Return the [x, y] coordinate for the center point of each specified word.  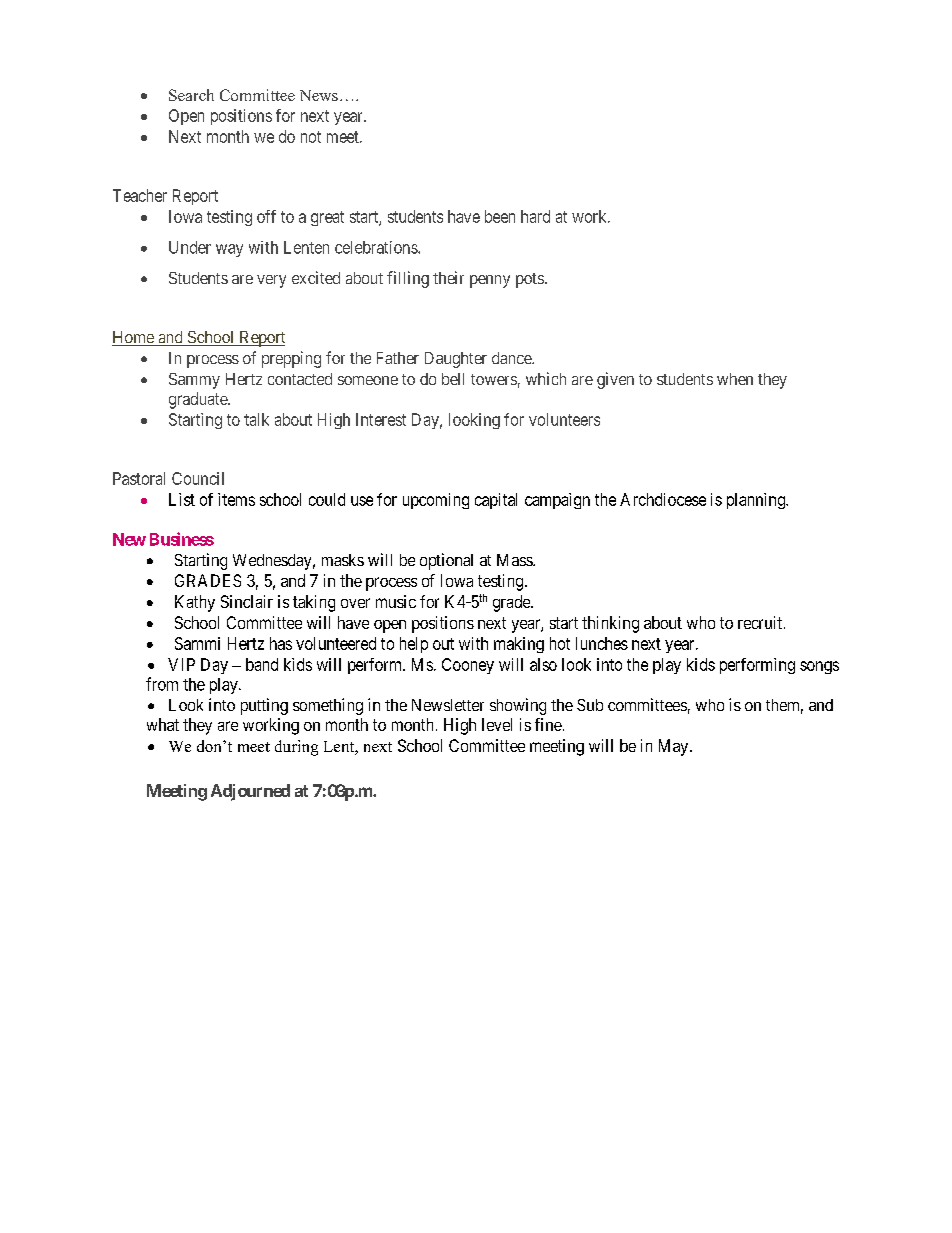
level [497, 724]
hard [535, 216]
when [735, 379]
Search [191, 95]
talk [256, 419]
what [163, 724]
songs [819, 667]
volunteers [564, 419]
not [311, 137]
